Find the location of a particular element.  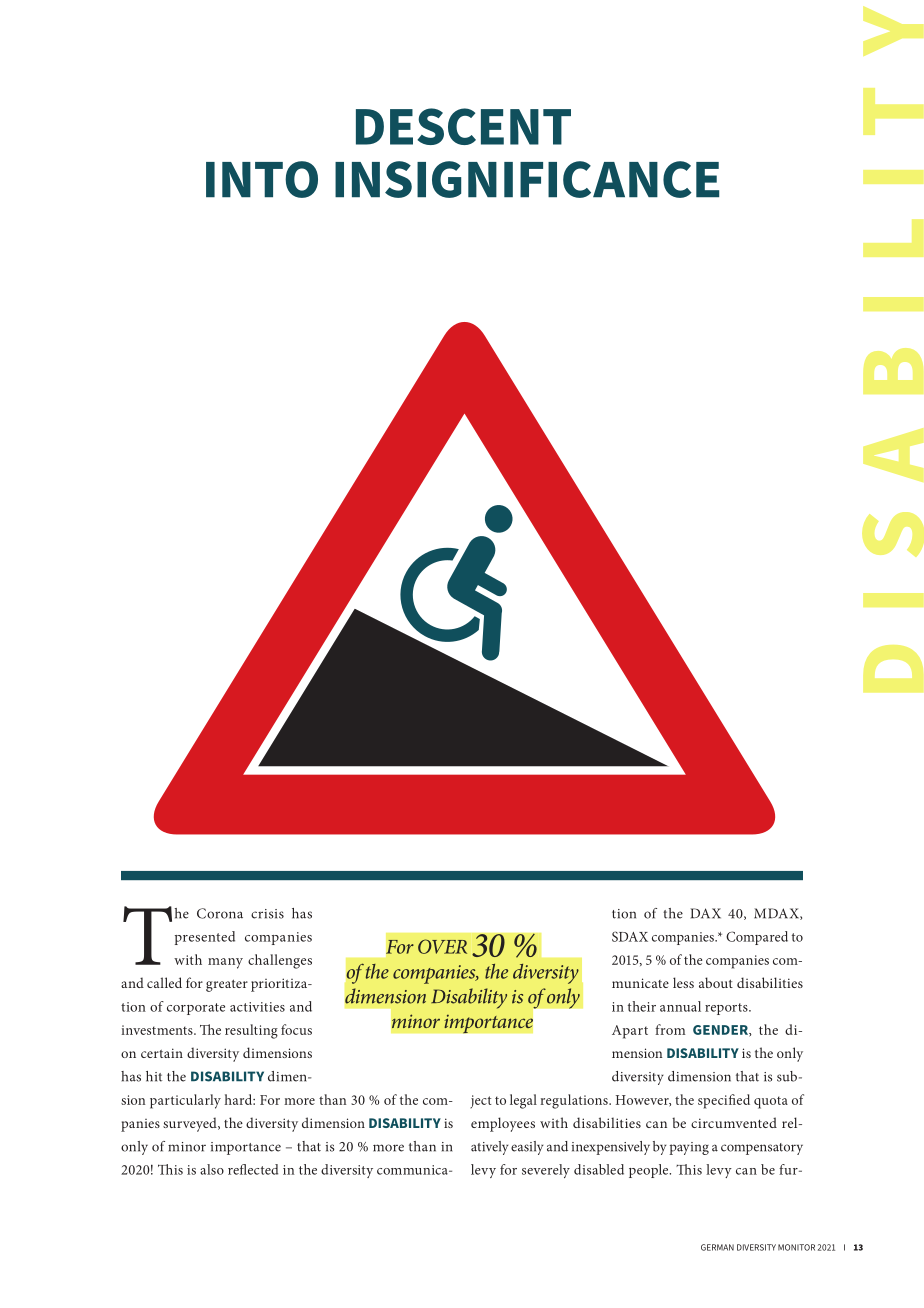

also is located at coordinates (212, 1169).
